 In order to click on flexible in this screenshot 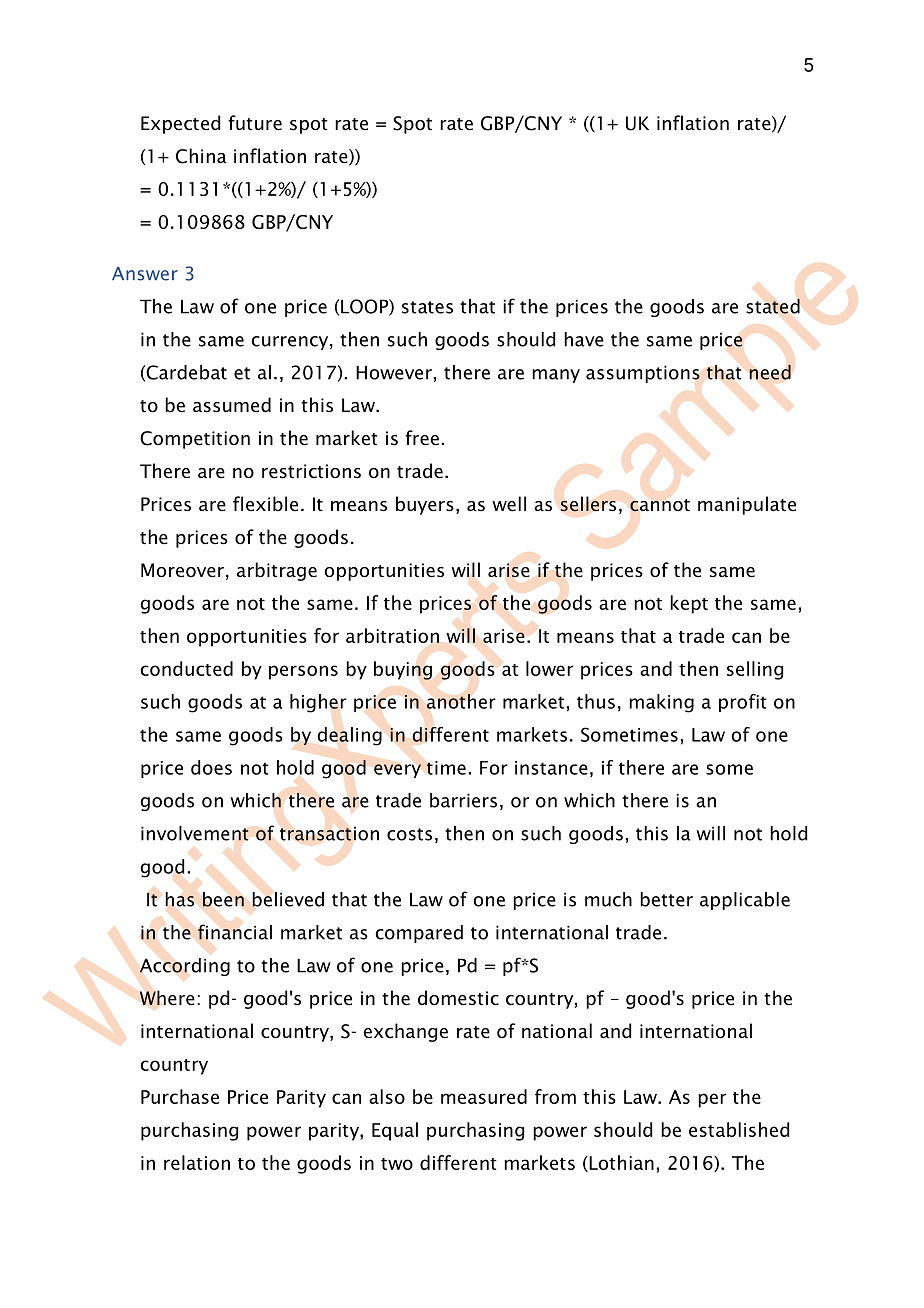, I will do `click(265, 504)`.
